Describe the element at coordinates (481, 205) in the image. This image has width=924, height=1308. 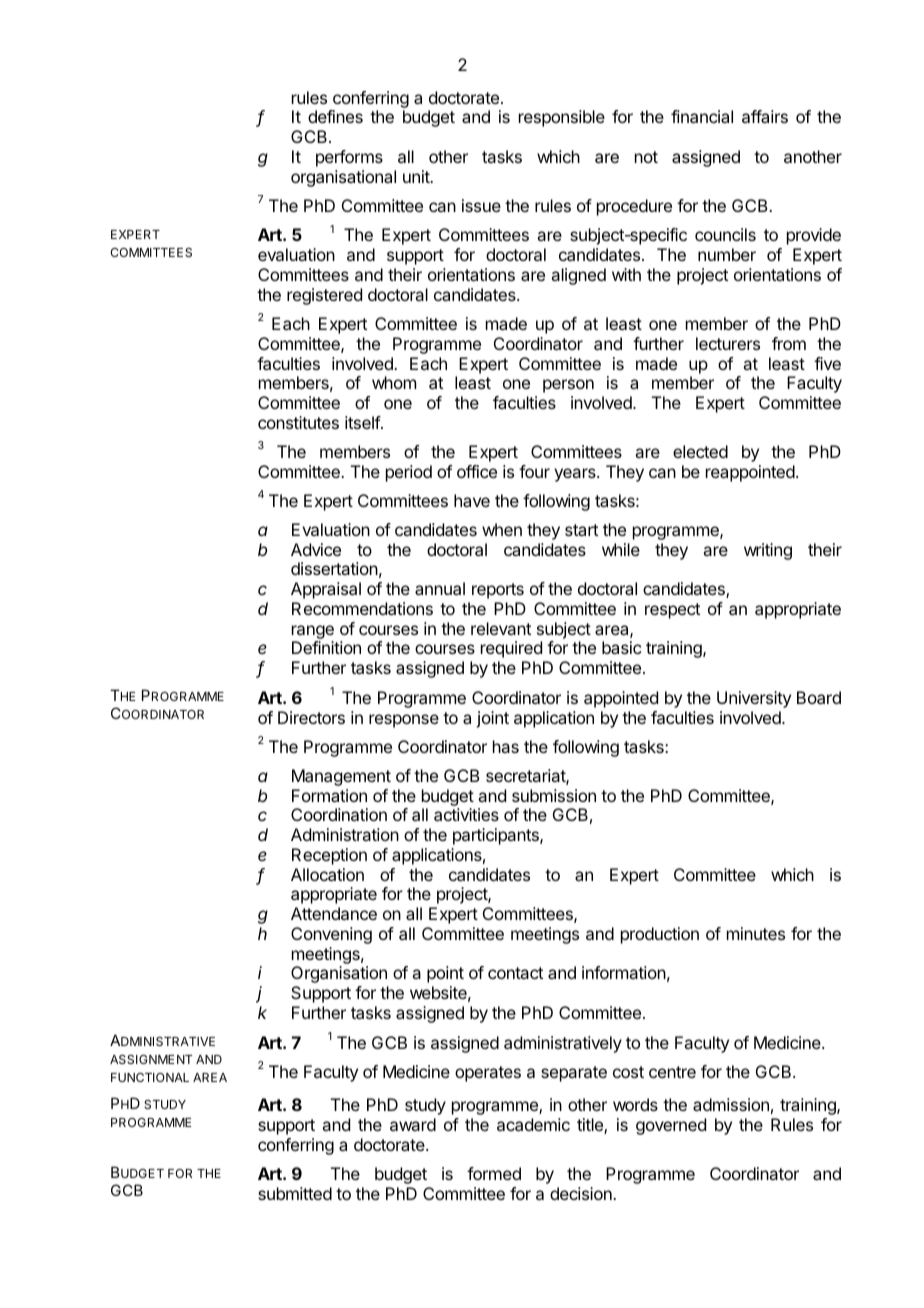
I see `issue` at that location.
